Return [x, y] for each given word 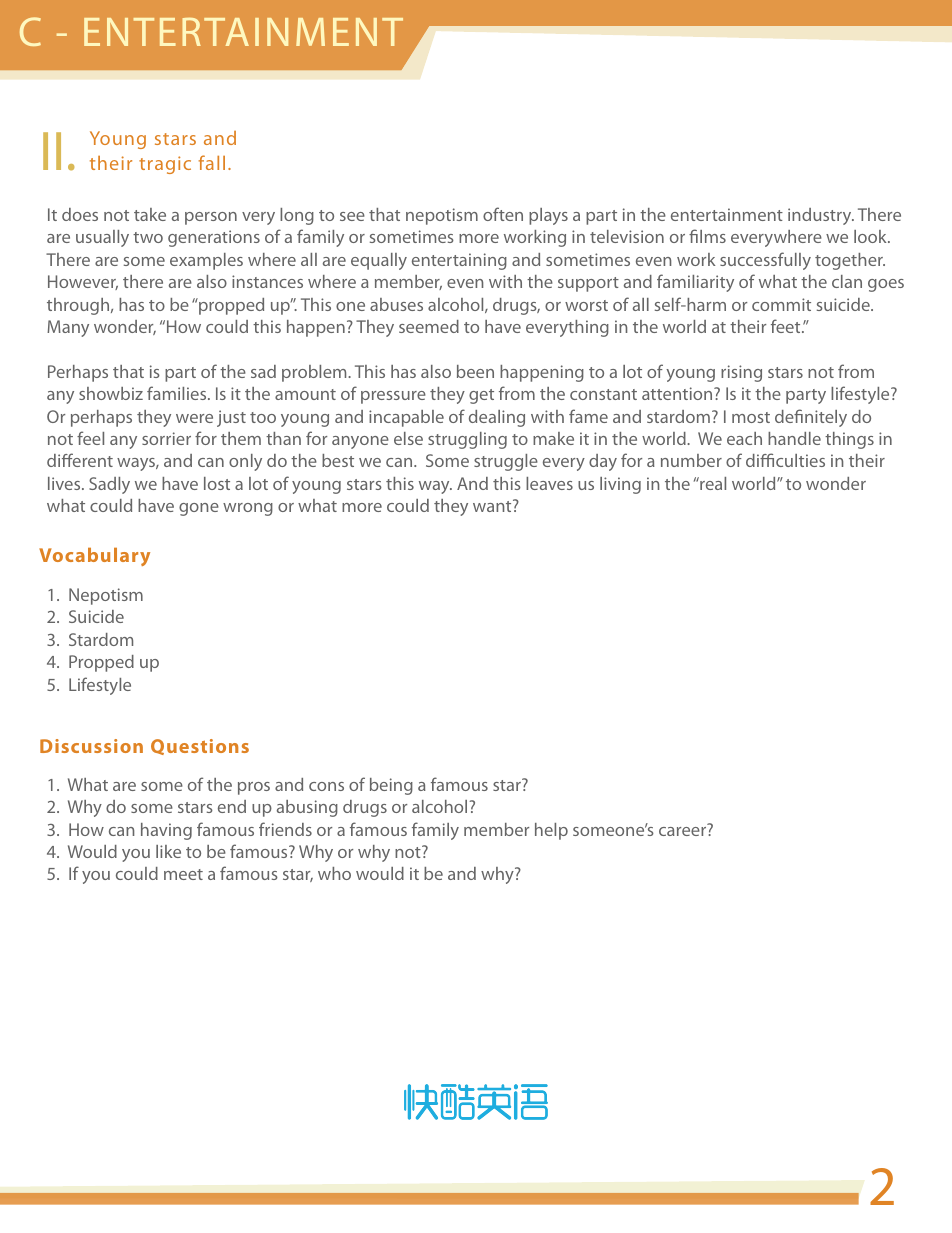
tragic [165, 165]
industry [821, 216]
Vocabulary [94, 557]
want [493, 505]
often [503, 214]
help [551, 831]
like [168, 851]
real [712, 483]
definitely [811, 418]
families [178, 393]
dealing [497, 418]
